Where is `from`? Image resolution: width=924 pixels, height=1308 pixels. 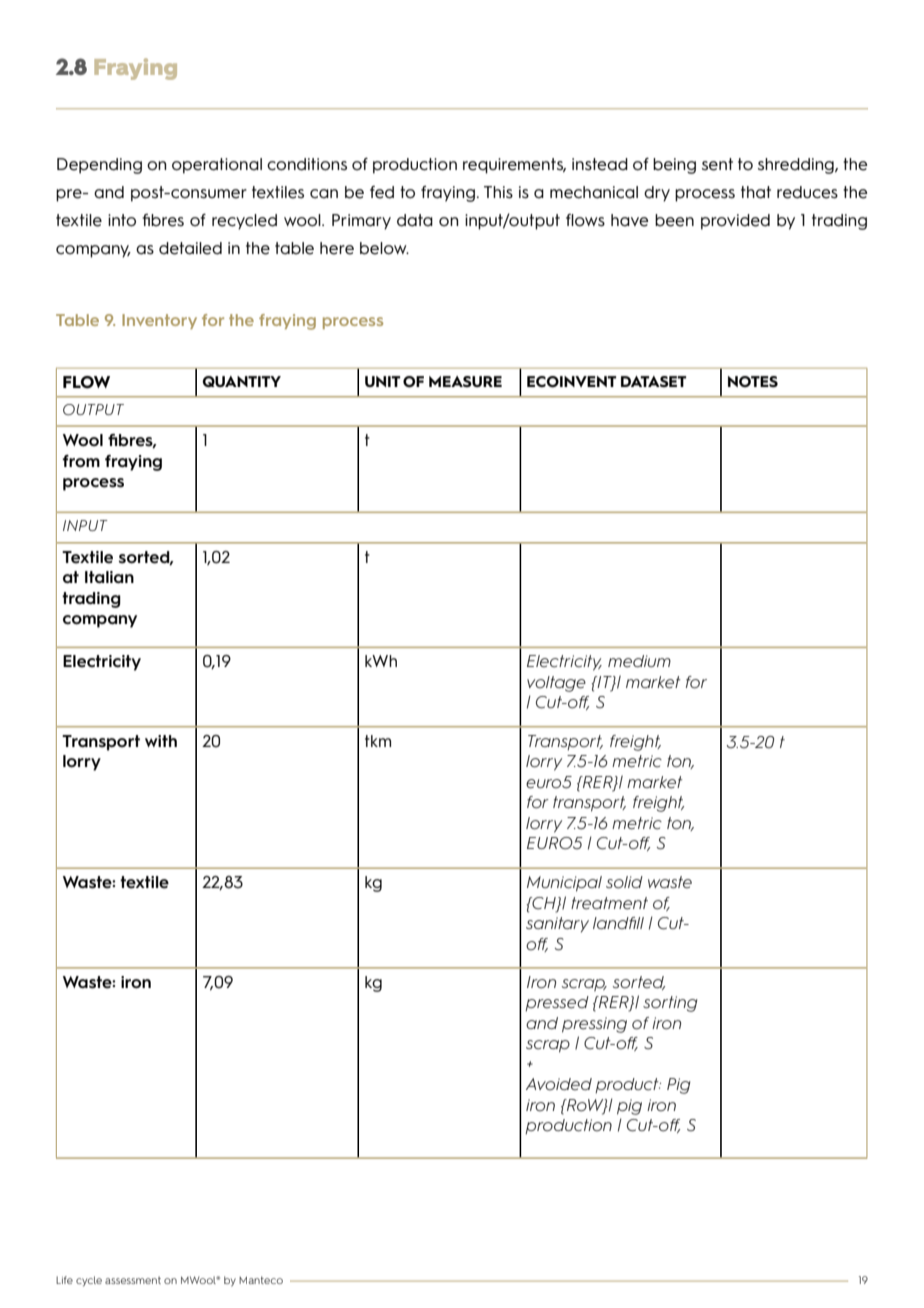 from is located at coordinates (81, 461).
